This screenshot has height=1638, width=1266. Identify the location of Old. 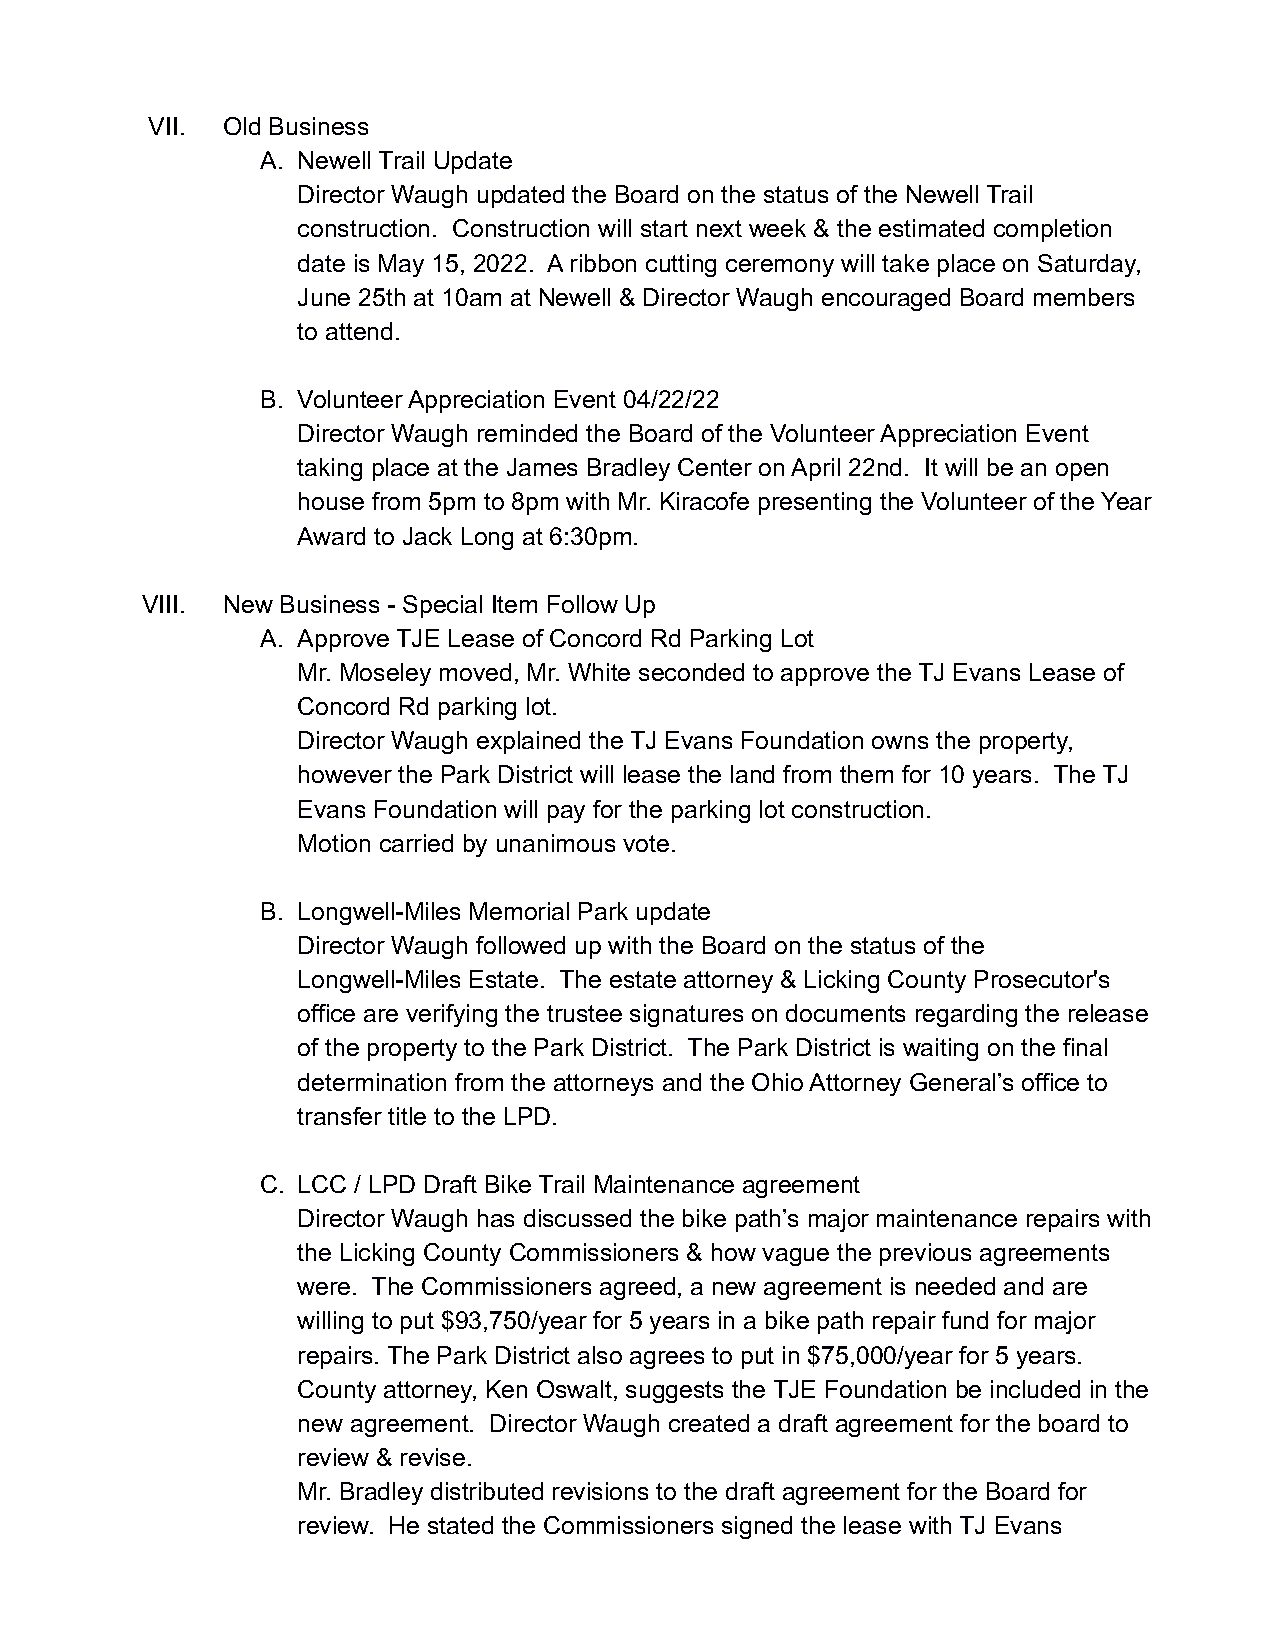
(242, 126).
